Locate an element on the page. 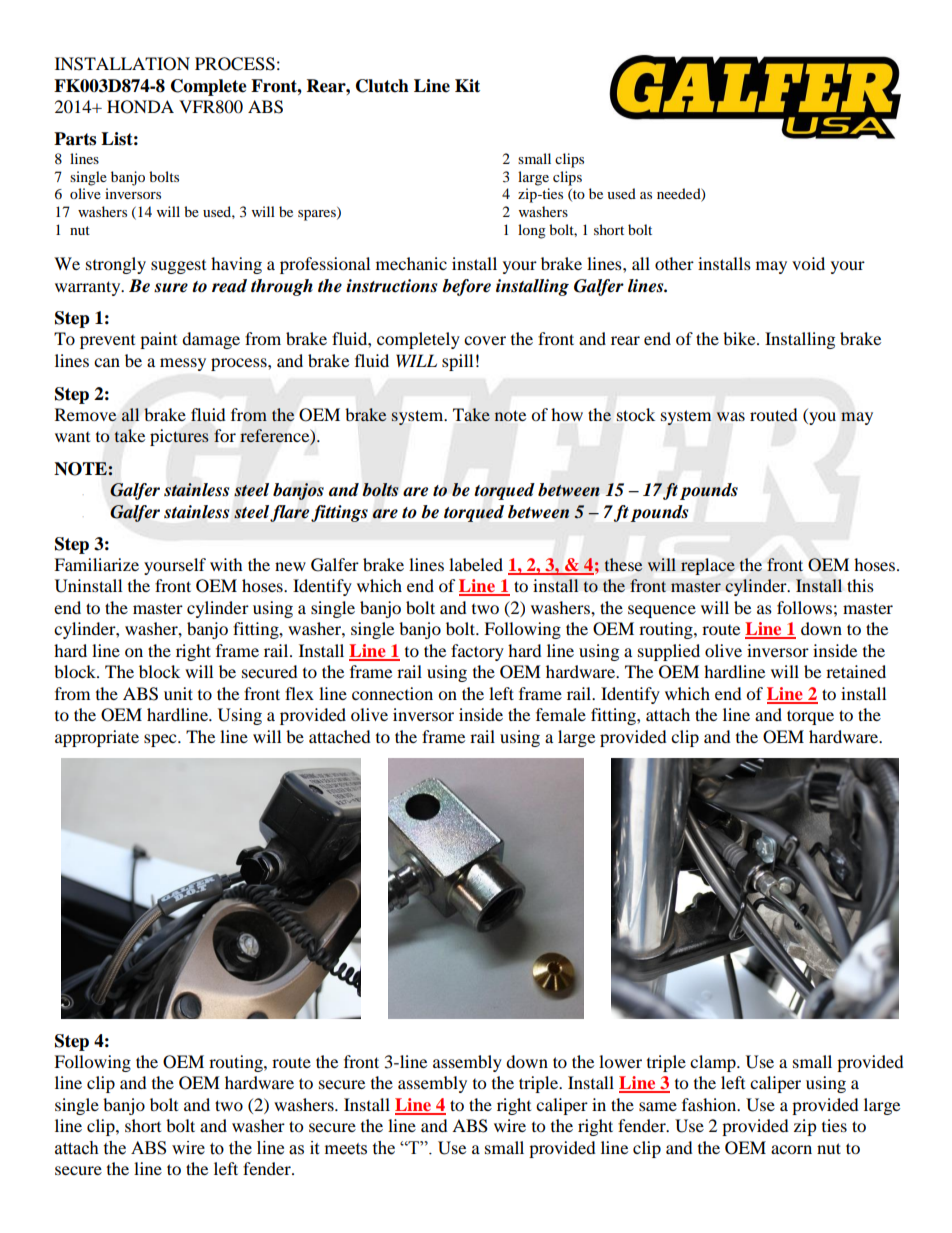 This document has height=1233, width=952. messy is located at coordinates (183, 364).
